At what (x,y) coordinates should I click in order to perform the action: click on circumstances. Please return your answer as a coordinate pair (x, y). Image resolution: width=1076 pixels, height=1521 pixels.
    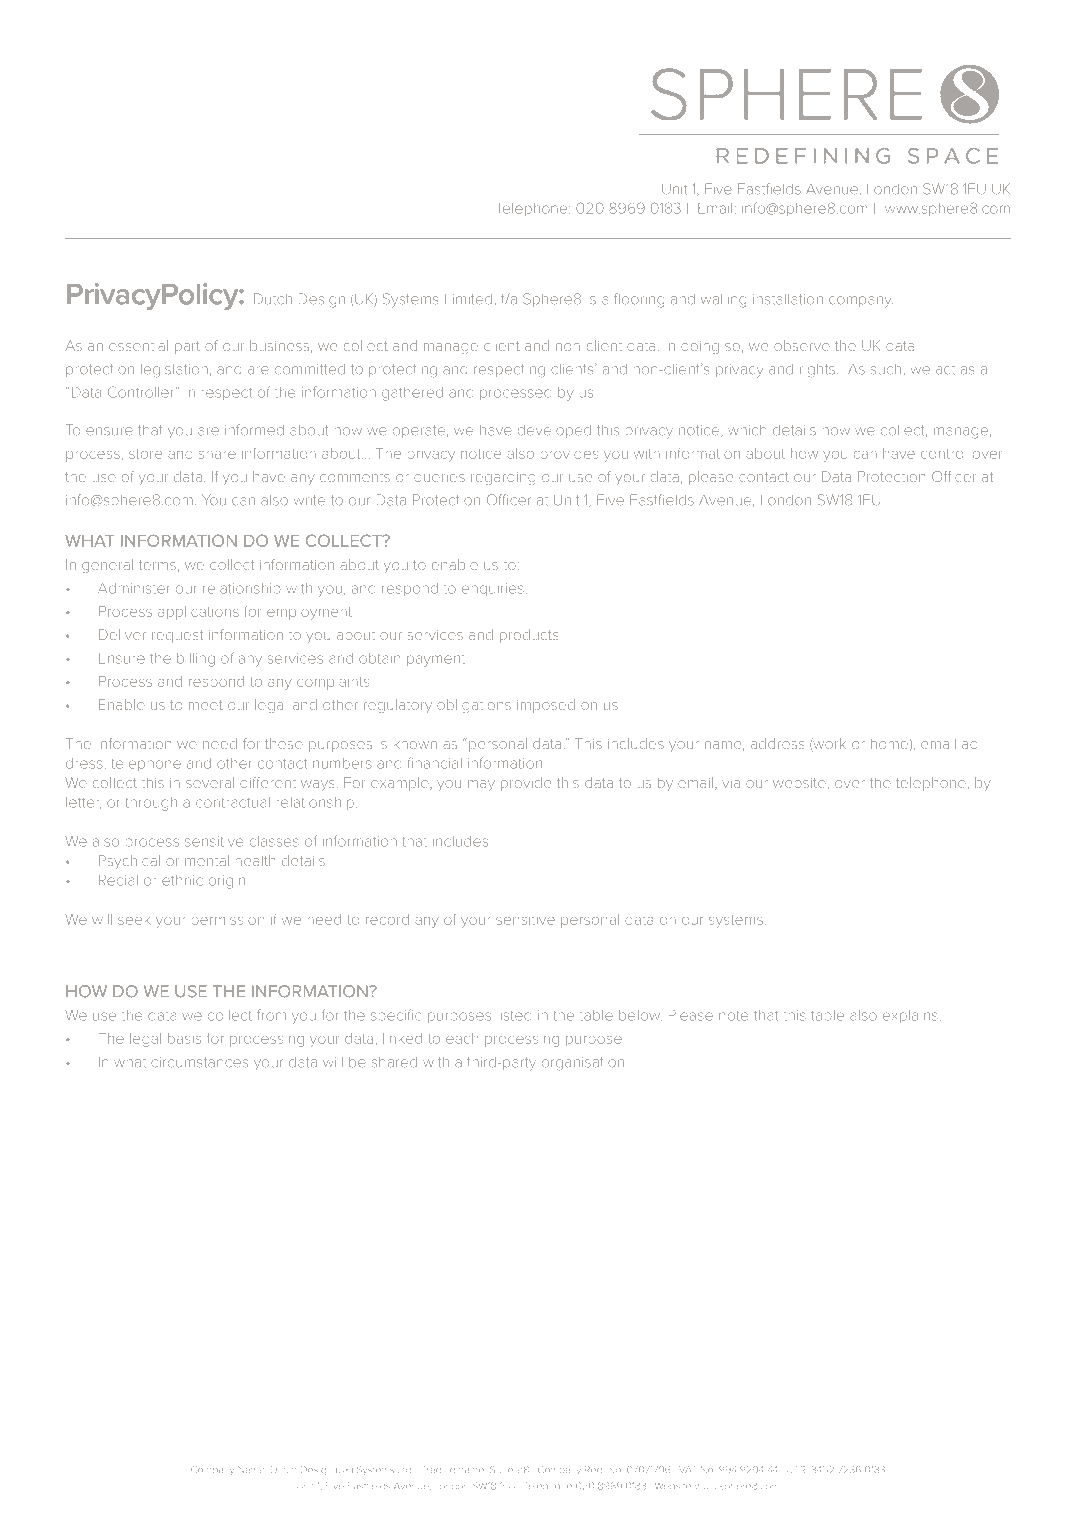
    Looking at the image, I should click on (199, 1062).
